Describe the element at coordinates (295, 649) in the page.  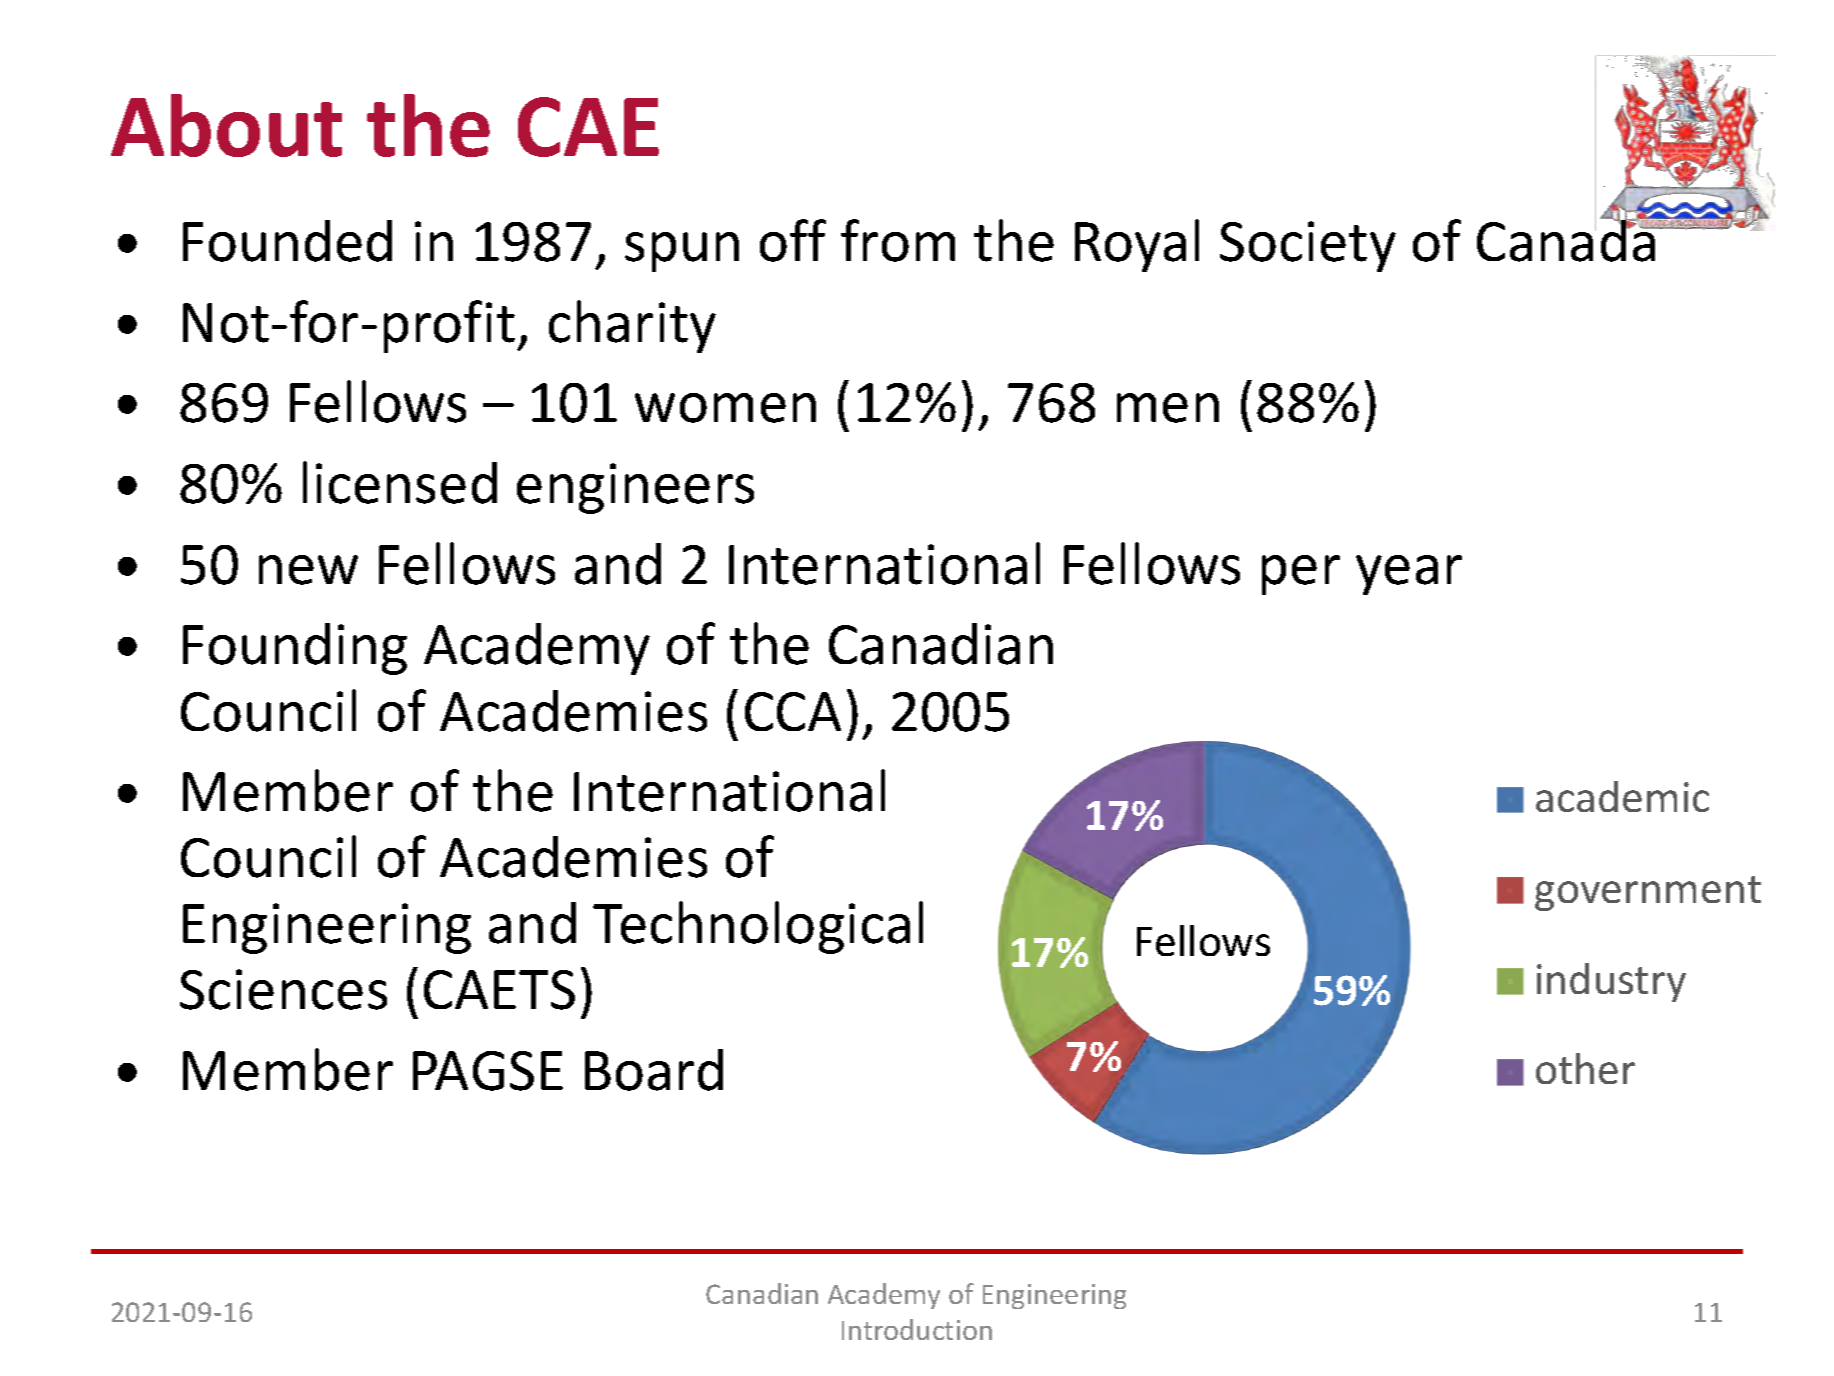
I see `Founding` at that location.
